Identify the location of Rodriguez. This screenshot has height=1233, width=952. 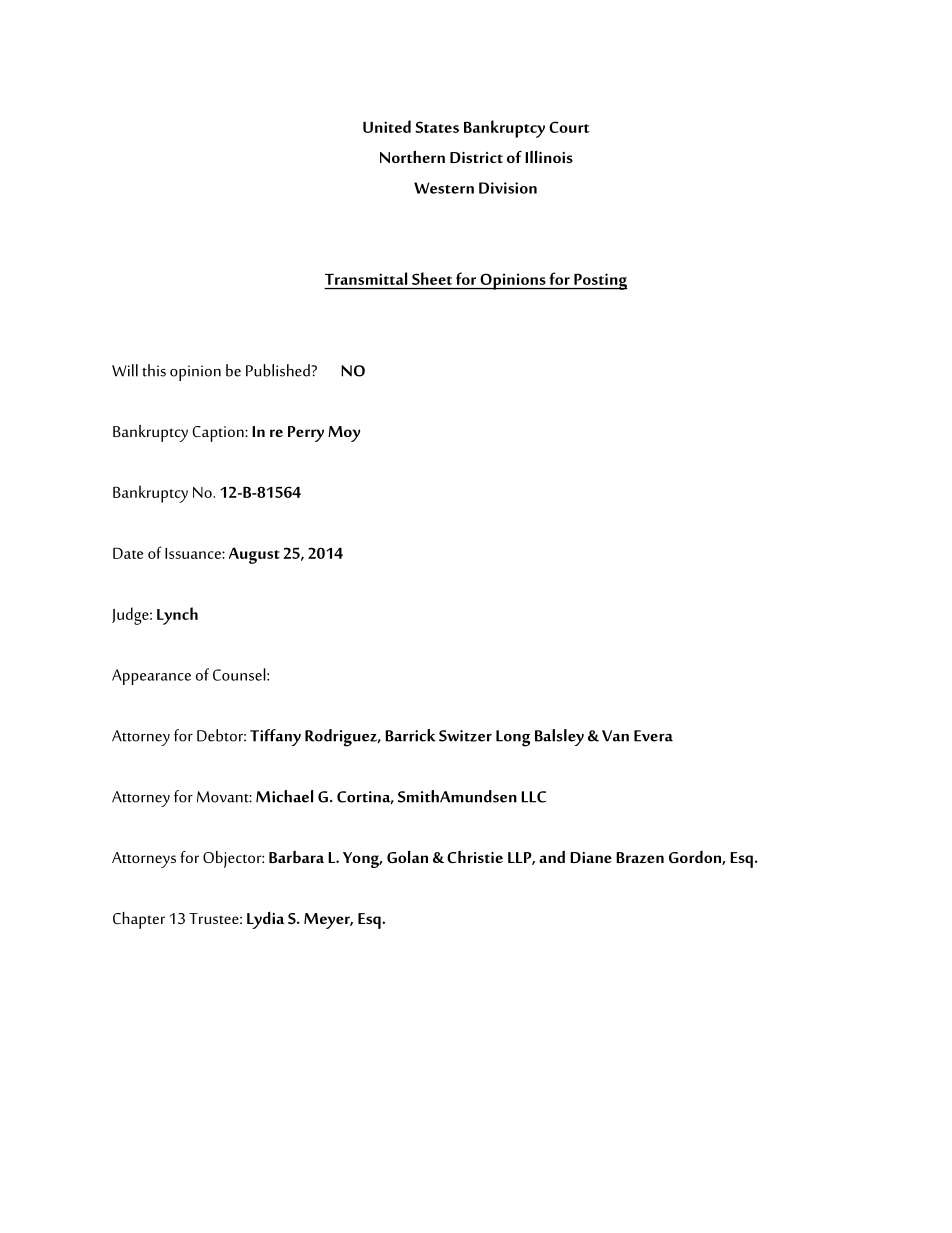
(342, 738).
